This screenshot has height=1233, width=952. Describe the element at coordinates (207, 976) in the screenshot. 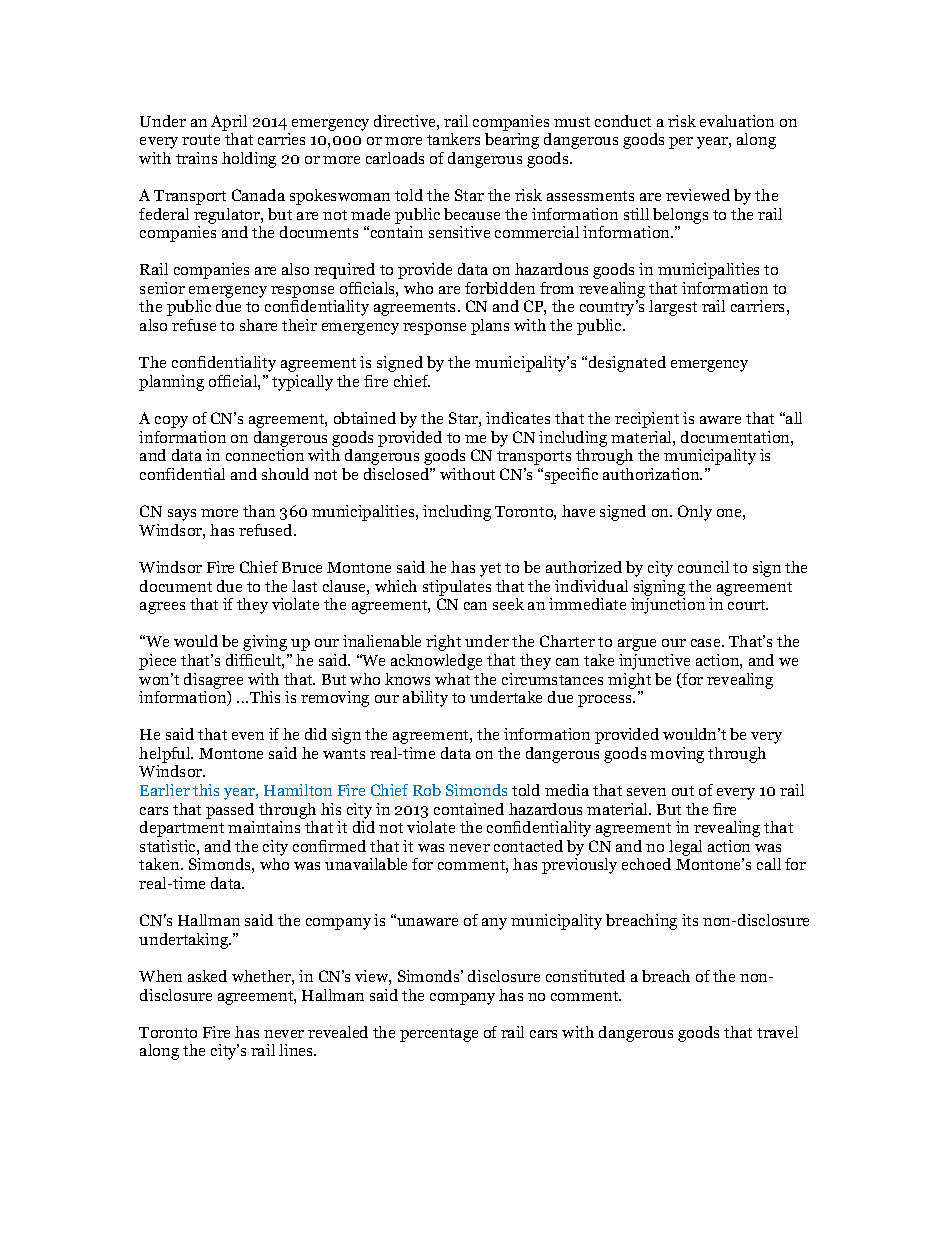

I see `asked` at that location.
